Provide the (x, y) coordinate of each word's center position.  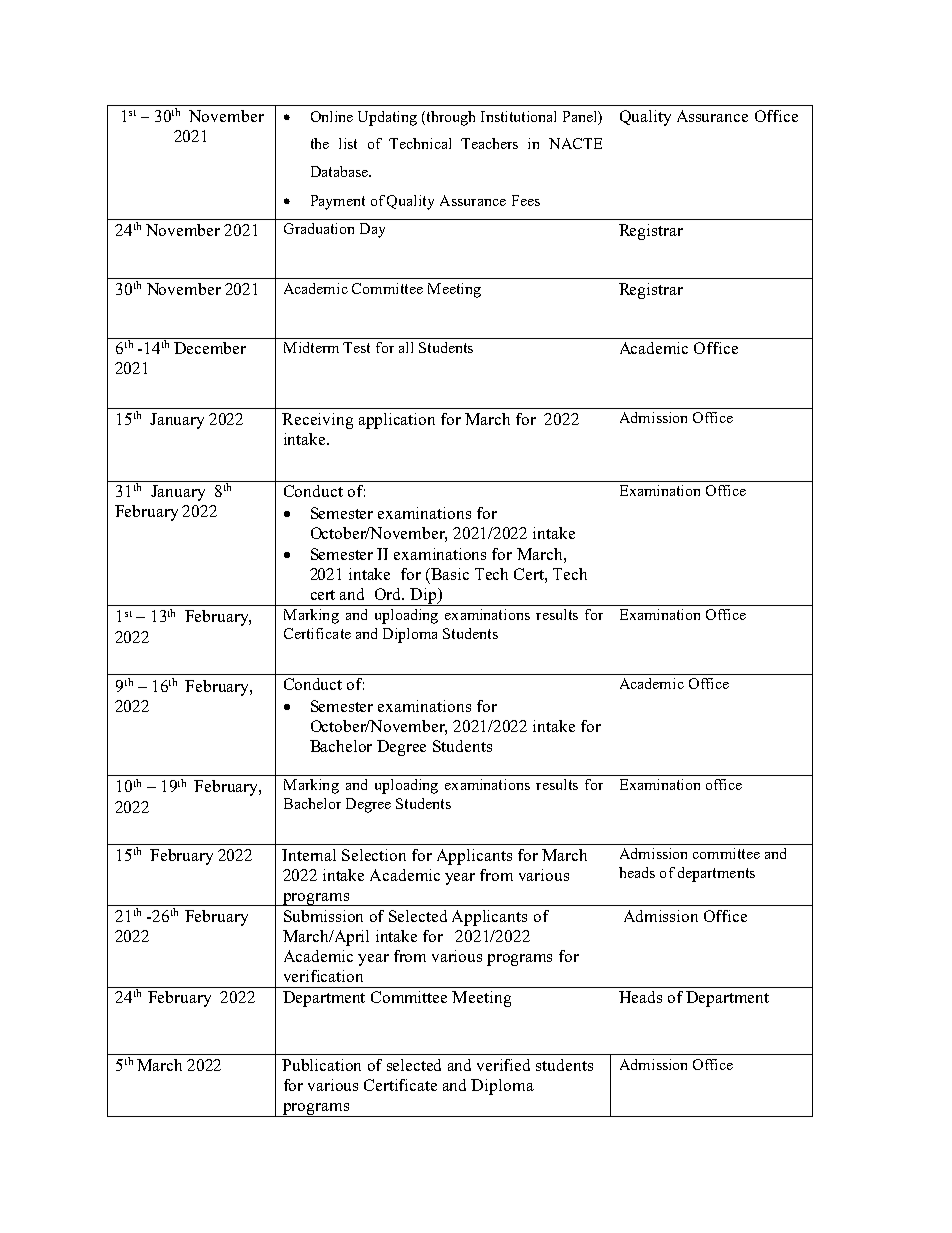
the (320, 143)
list (348, 143)
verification (323, 976)
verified (503, 1065)
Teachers (489, 143)
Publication (321, 1065)
